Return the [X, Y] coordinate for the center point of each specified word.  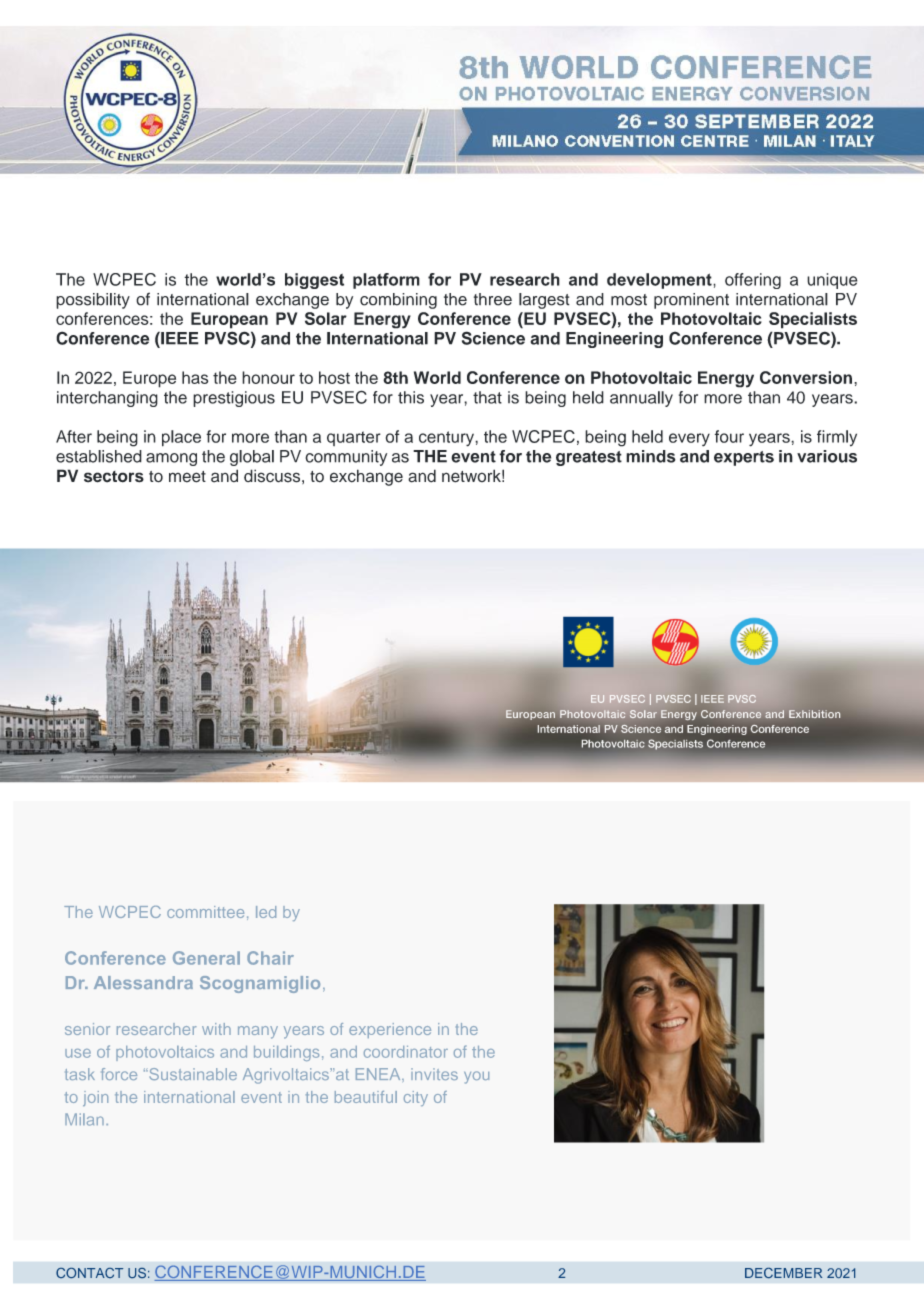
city [416, 1098]
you [476, 1077]
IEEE [179, 338]
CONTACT [89, 1273]
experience [390, 1030]
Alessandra [143, 982]
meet [187, 477]
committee [205, 912]
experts [744, 458]
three [493, 299]
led [266, 912]
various [827, 456]
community [346, 458]
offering [753, 281]
